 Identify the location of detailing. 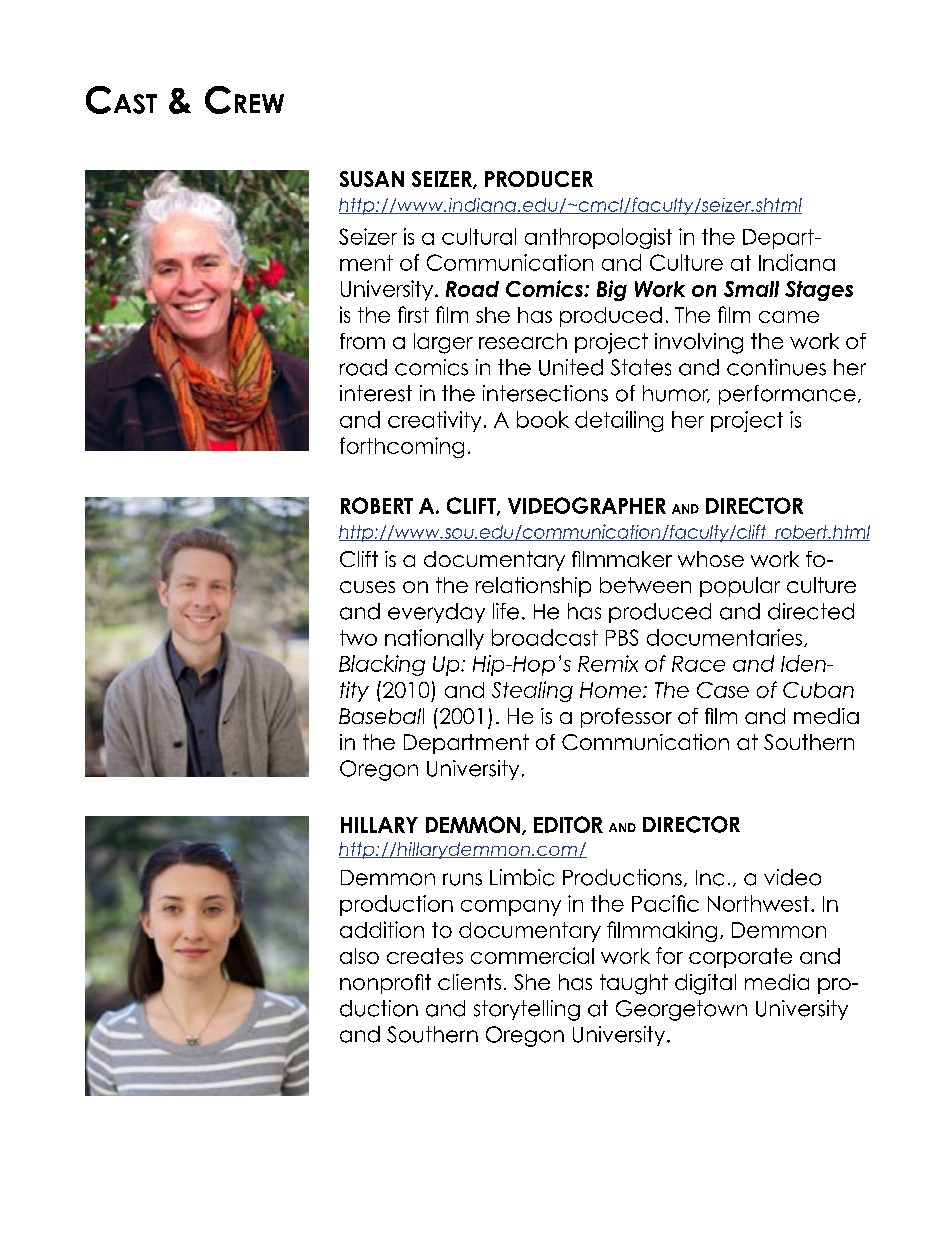
(619, 421).
